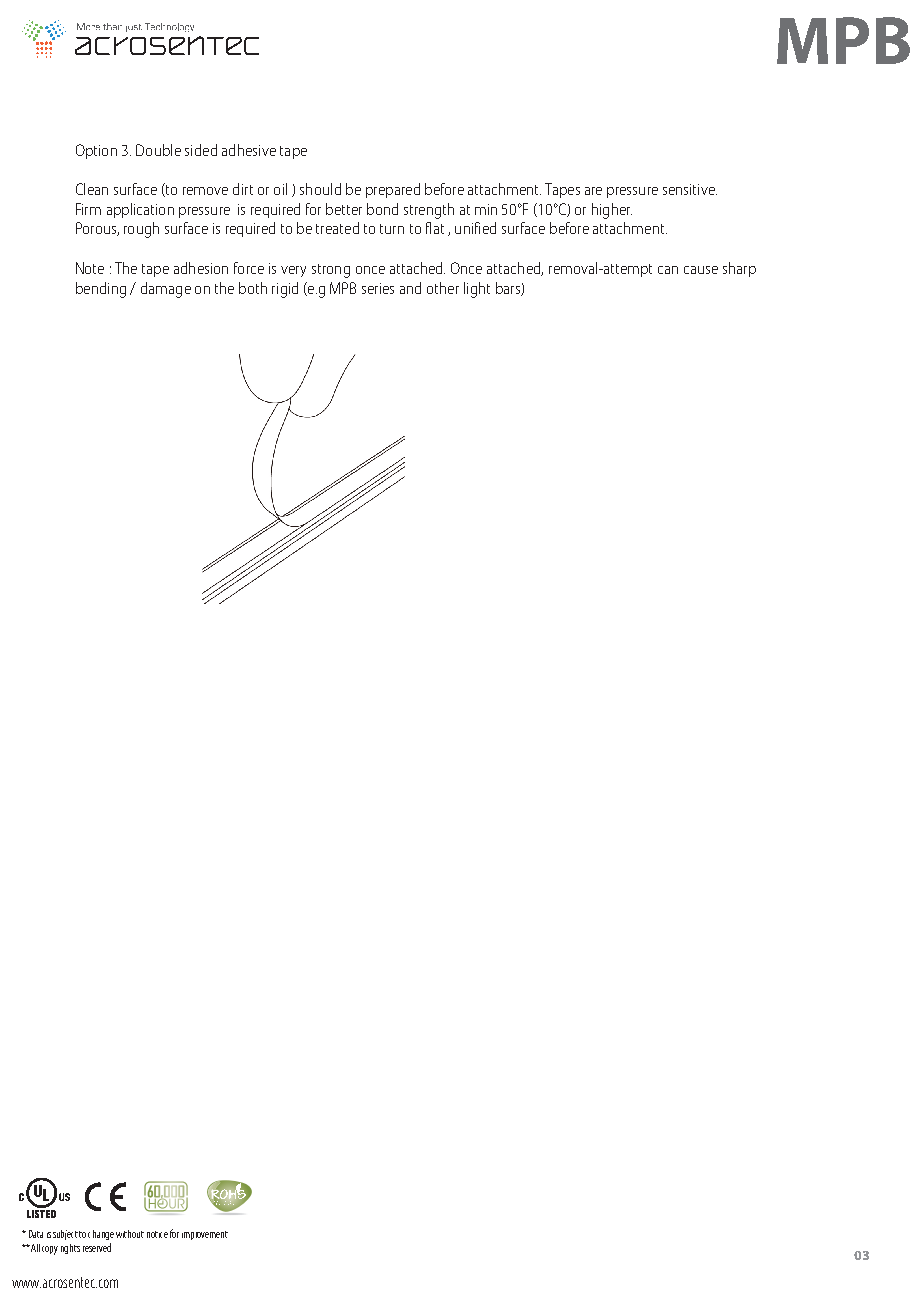  I want to click on prepared, so click(393, 190).
